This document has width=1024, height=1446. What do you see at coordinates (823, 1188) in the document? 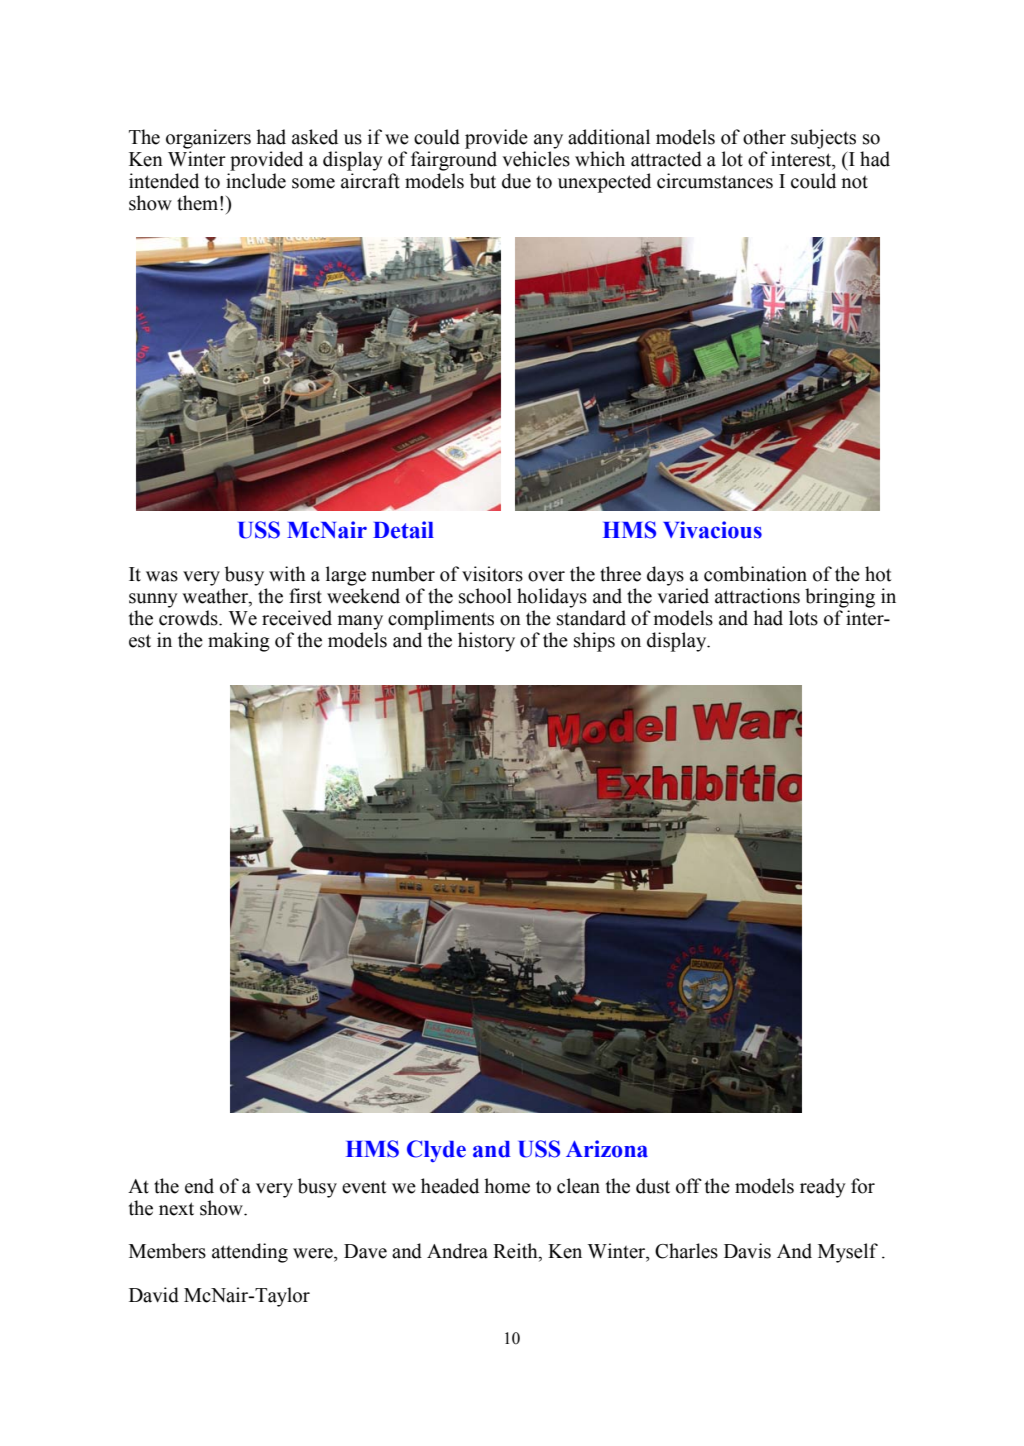
I see `ready` at bounding box center [823, 1188].
